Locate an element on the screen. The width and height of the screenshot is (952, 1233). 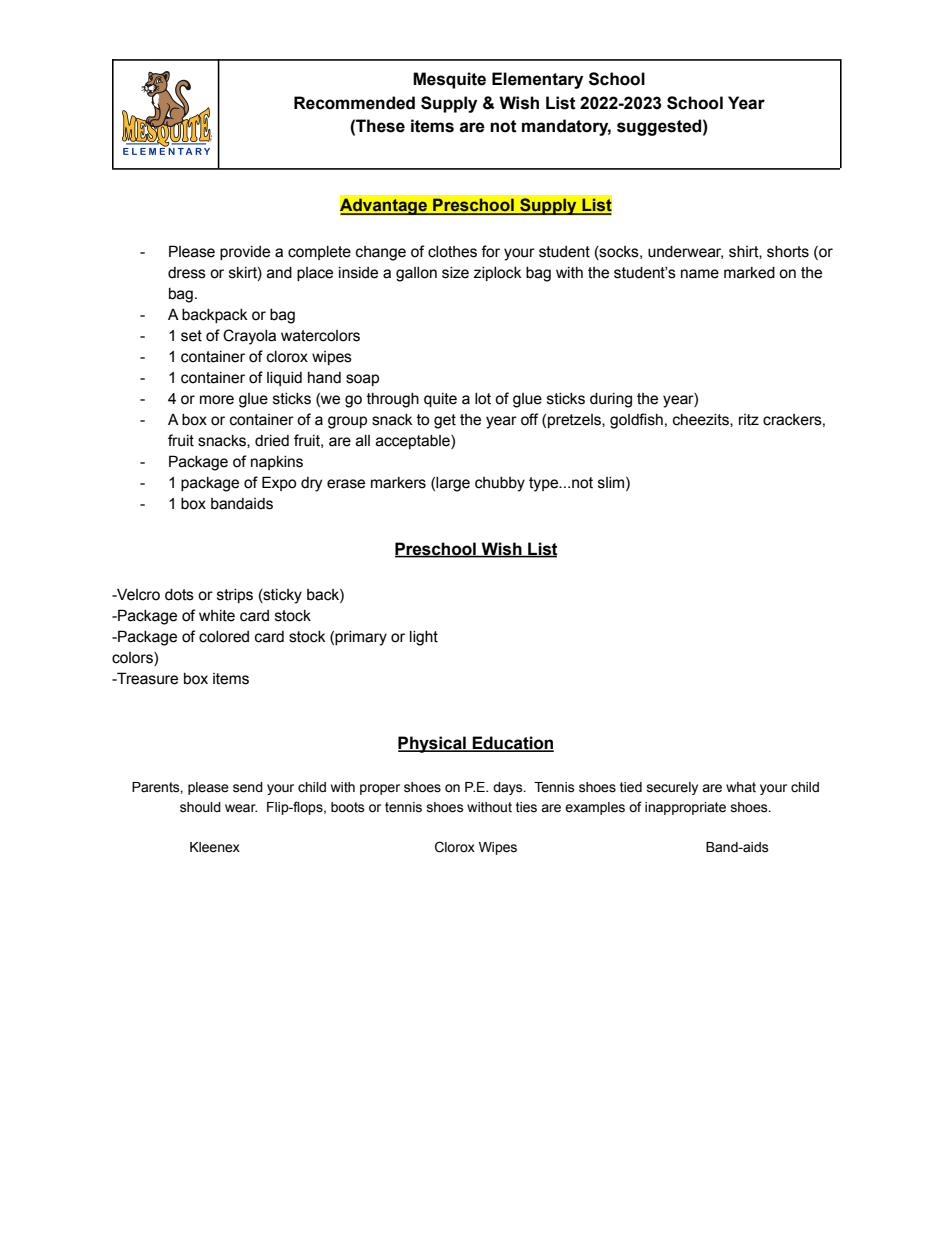
soap is located at coordinates (362, 380).
